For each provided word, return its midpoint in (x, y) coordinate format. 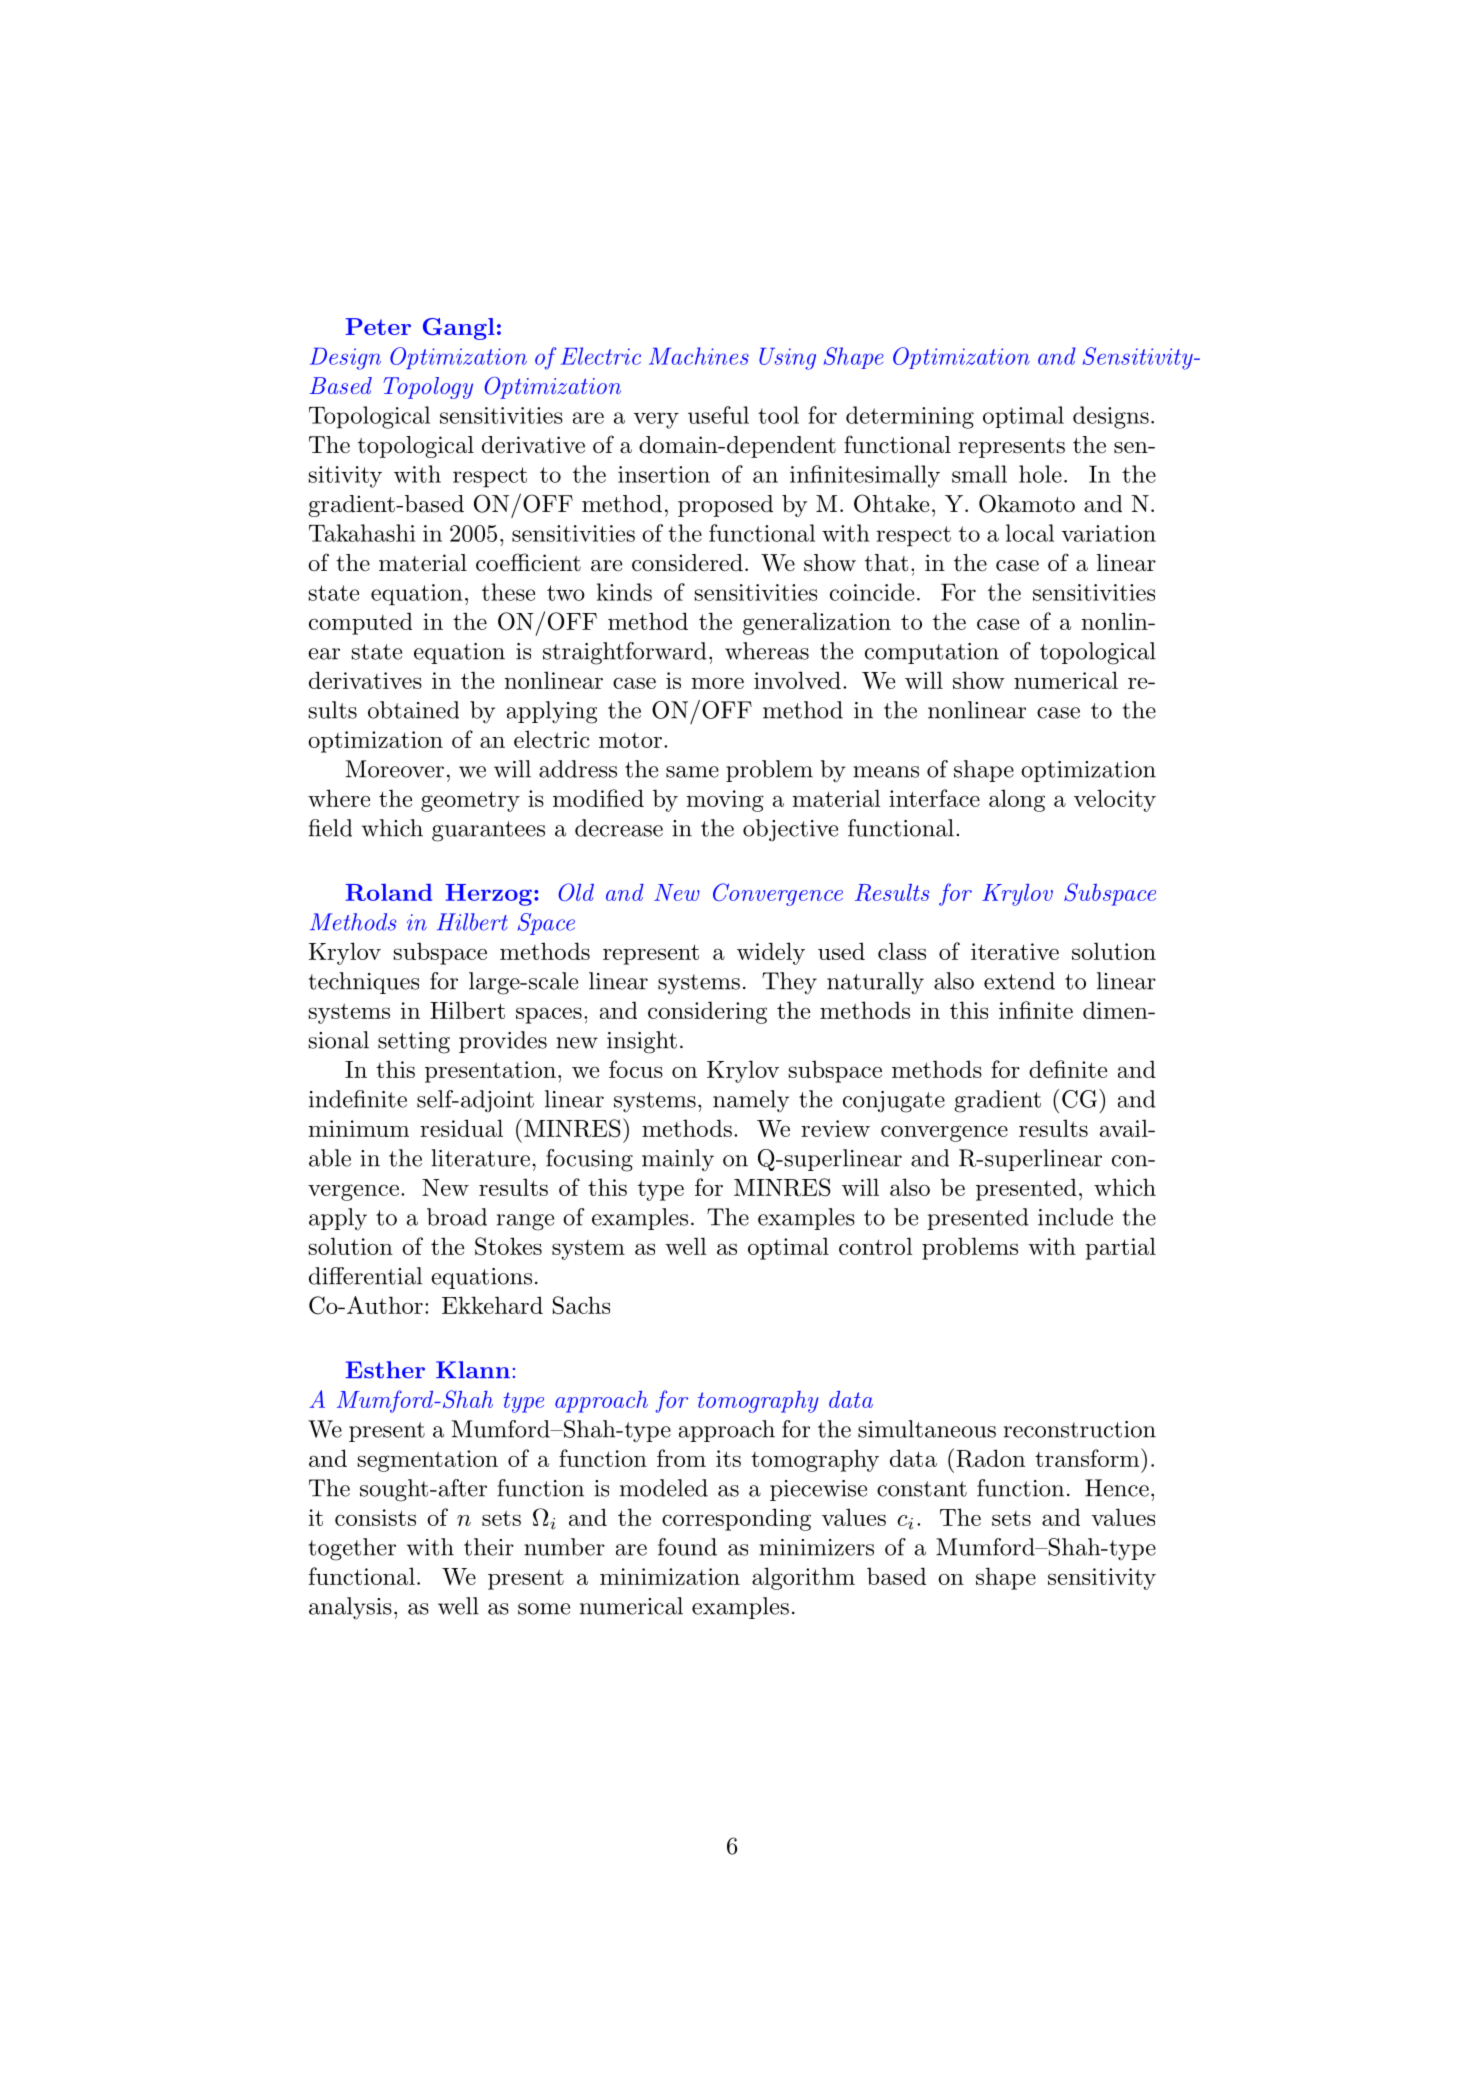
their (489, 1547)
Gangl (459, 329)
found (687, 1547)
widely (771, 953)
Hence (1117, 1488)
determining (910, 417)
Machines (699, 356)
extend (1019, 981)
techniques (363, 983)
